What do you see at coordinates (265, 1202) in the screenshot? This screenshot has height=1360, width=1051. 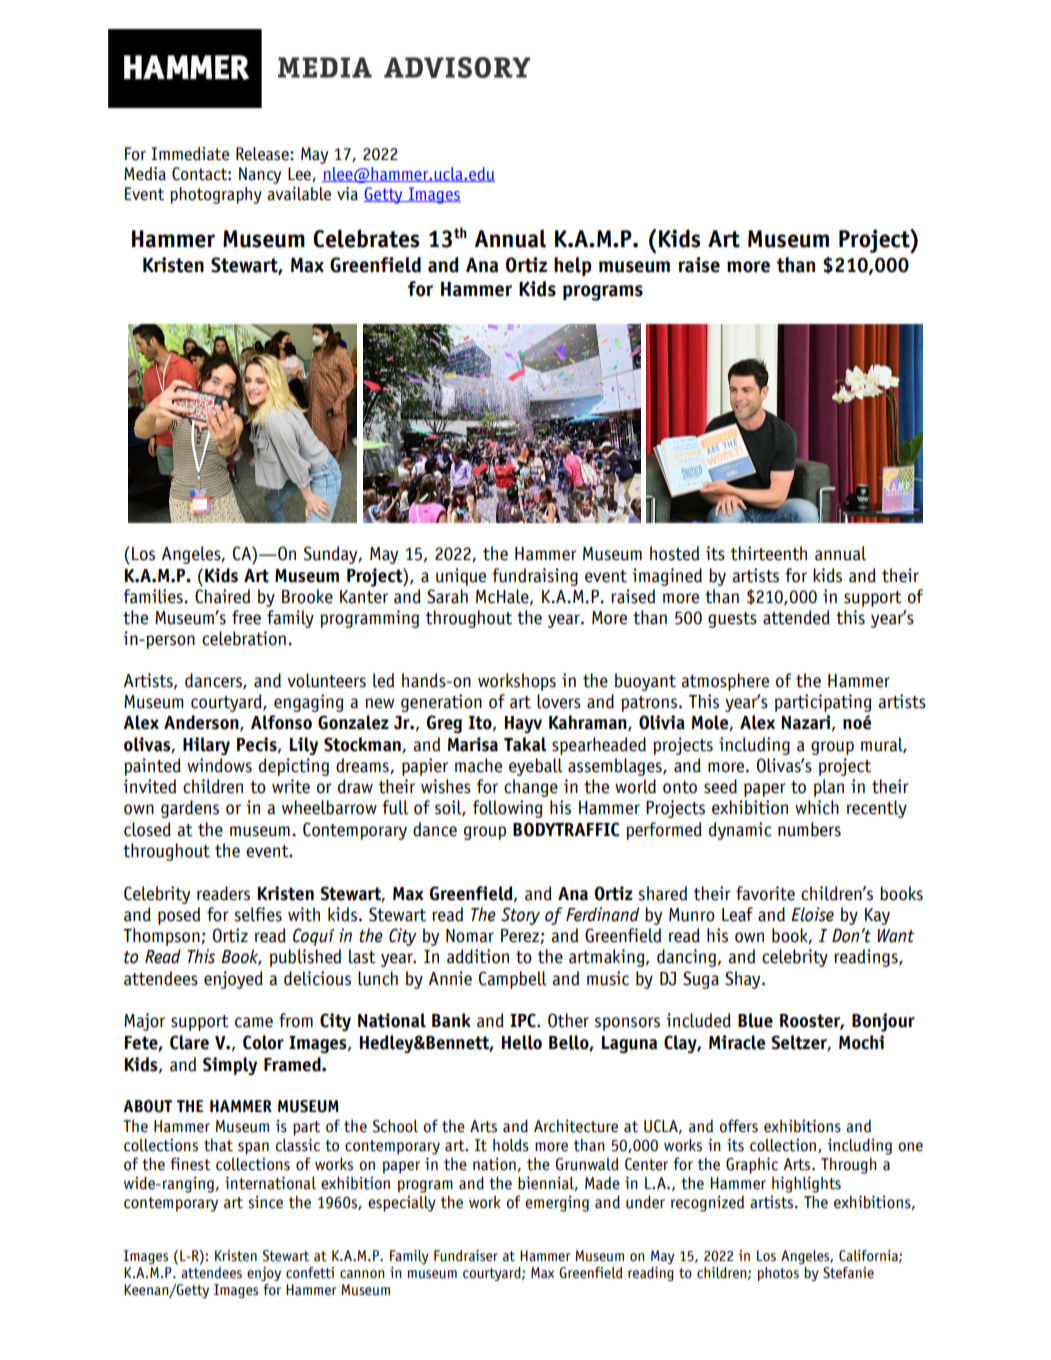 I see `since` at bounding box center [265, 1202].
